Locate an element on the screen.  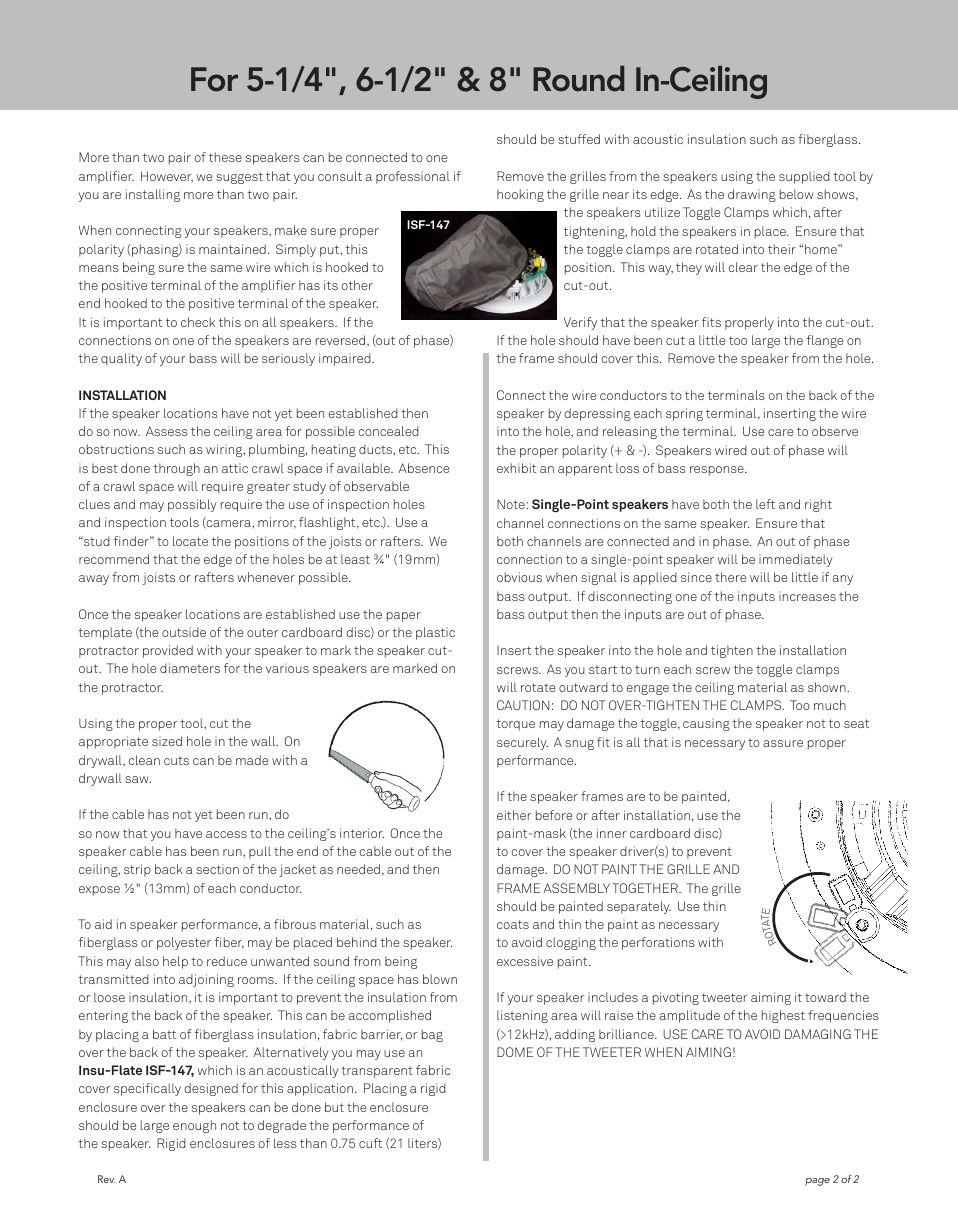
locate is located at coordinates (190, 541).
